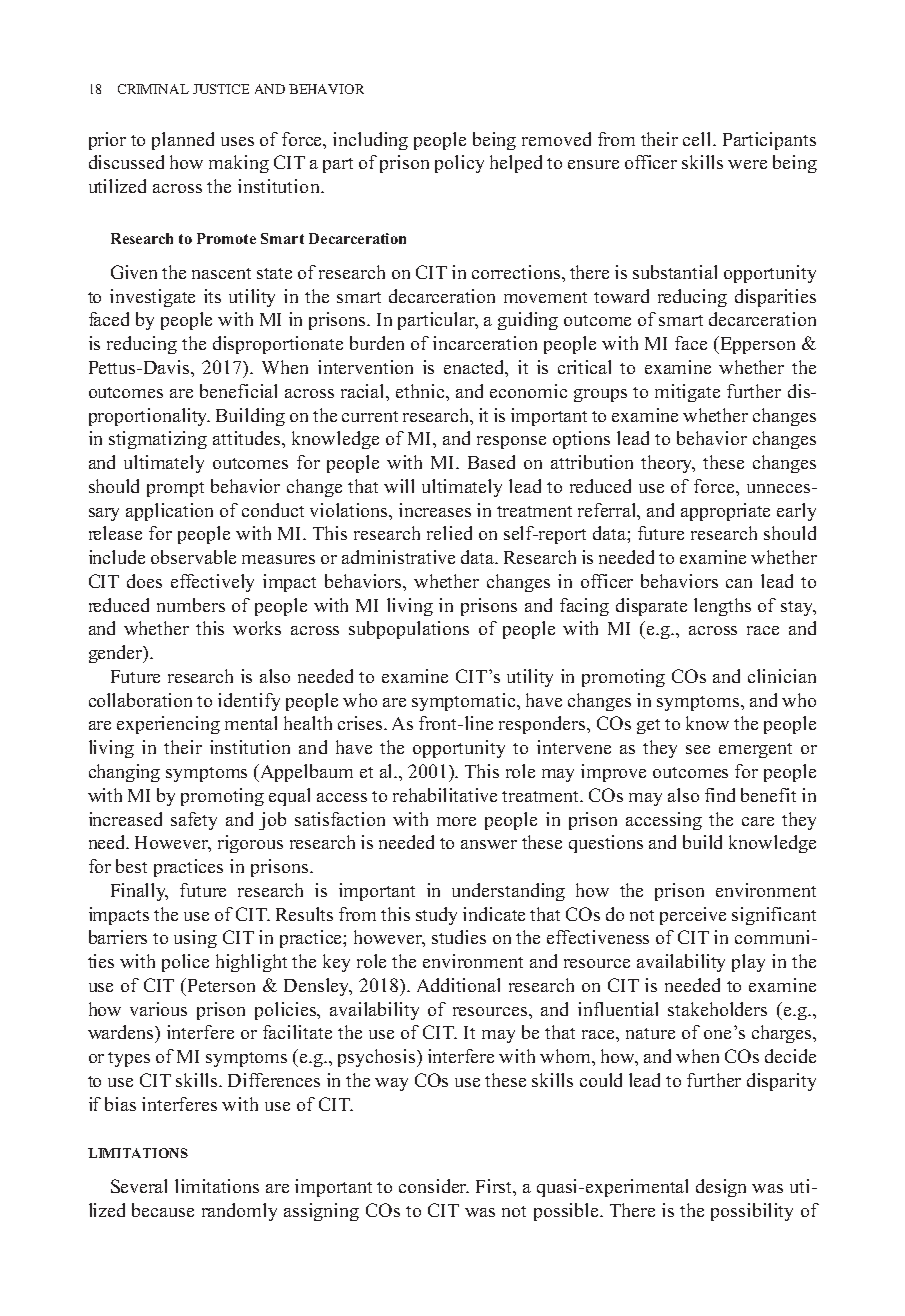  Describe the element at coordinates (183, 141) in the screenshot. I see `planned` at that location.
